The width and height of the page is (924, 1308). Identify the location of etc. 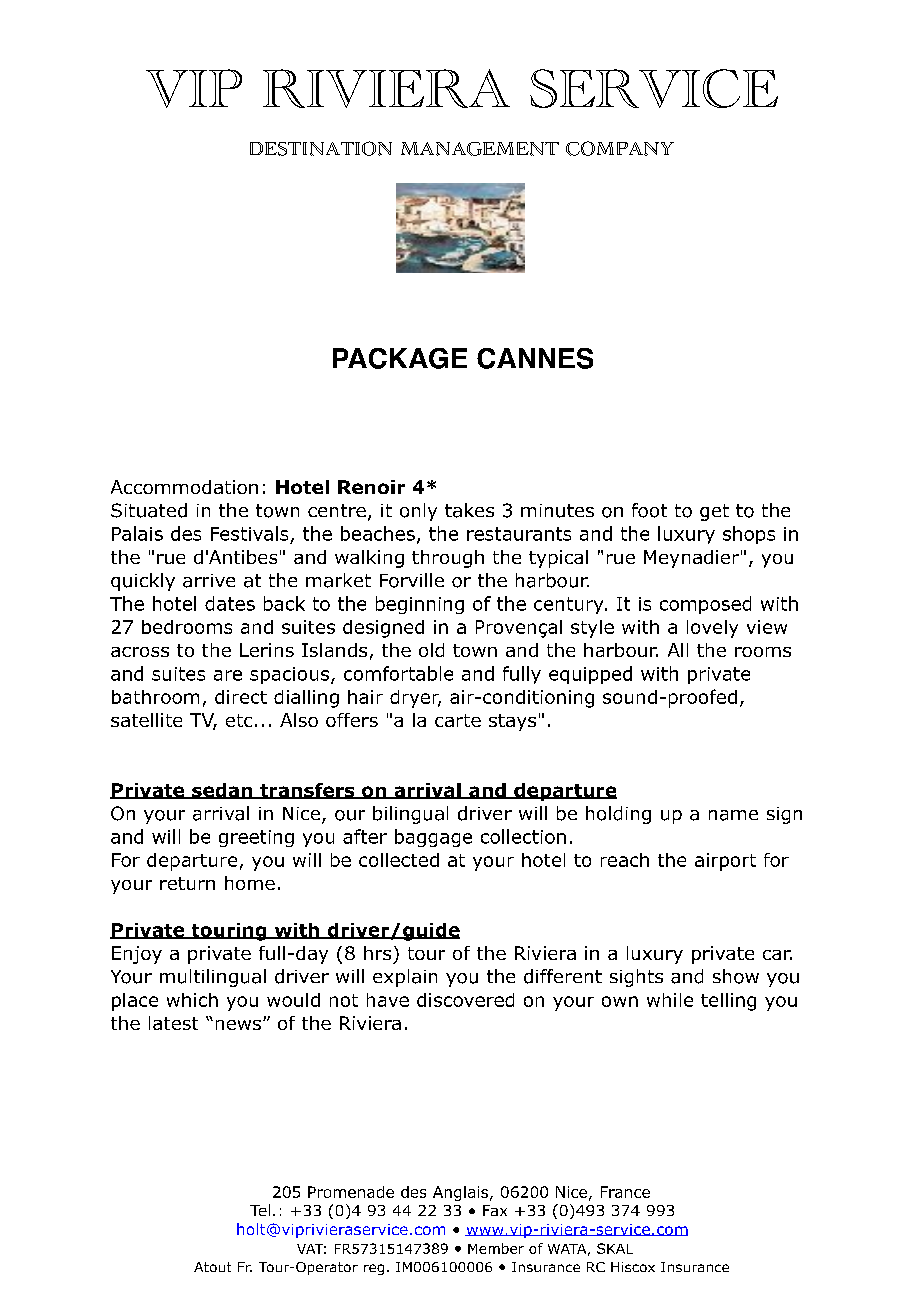
(239, 720).
